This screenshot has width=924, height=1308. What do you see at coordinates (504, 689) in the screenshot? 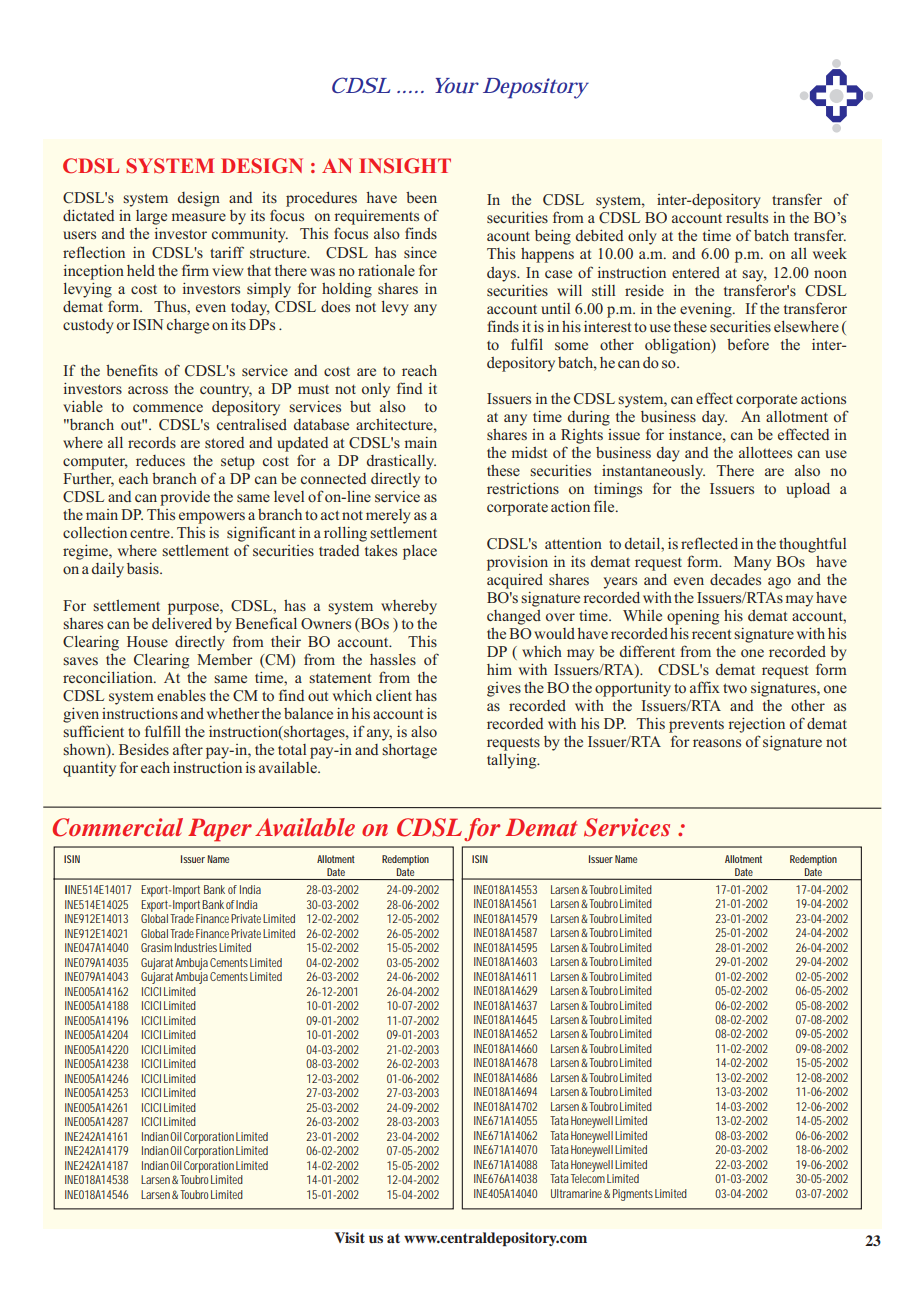
I see `gives` at bounding box center [504, 689].
